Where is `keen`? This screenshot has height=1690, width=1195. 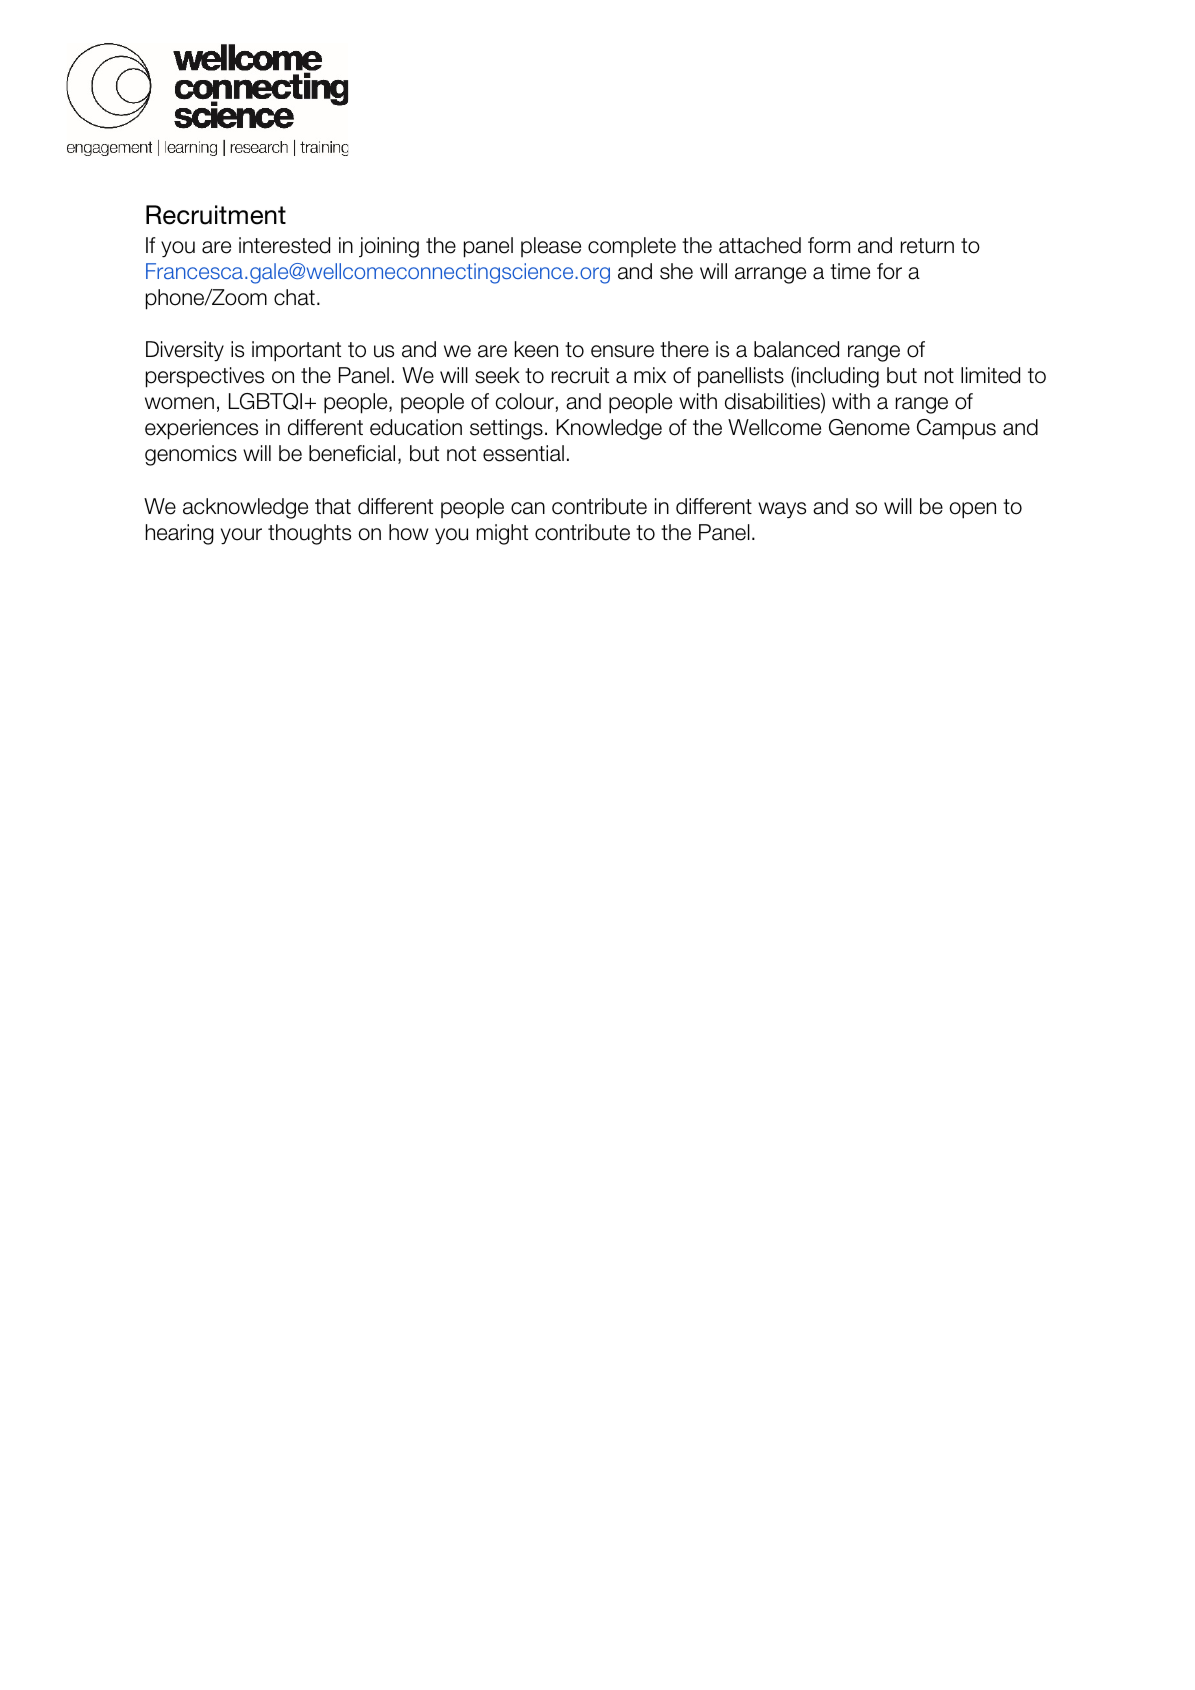 keen is located at coordinates (536, 349).
